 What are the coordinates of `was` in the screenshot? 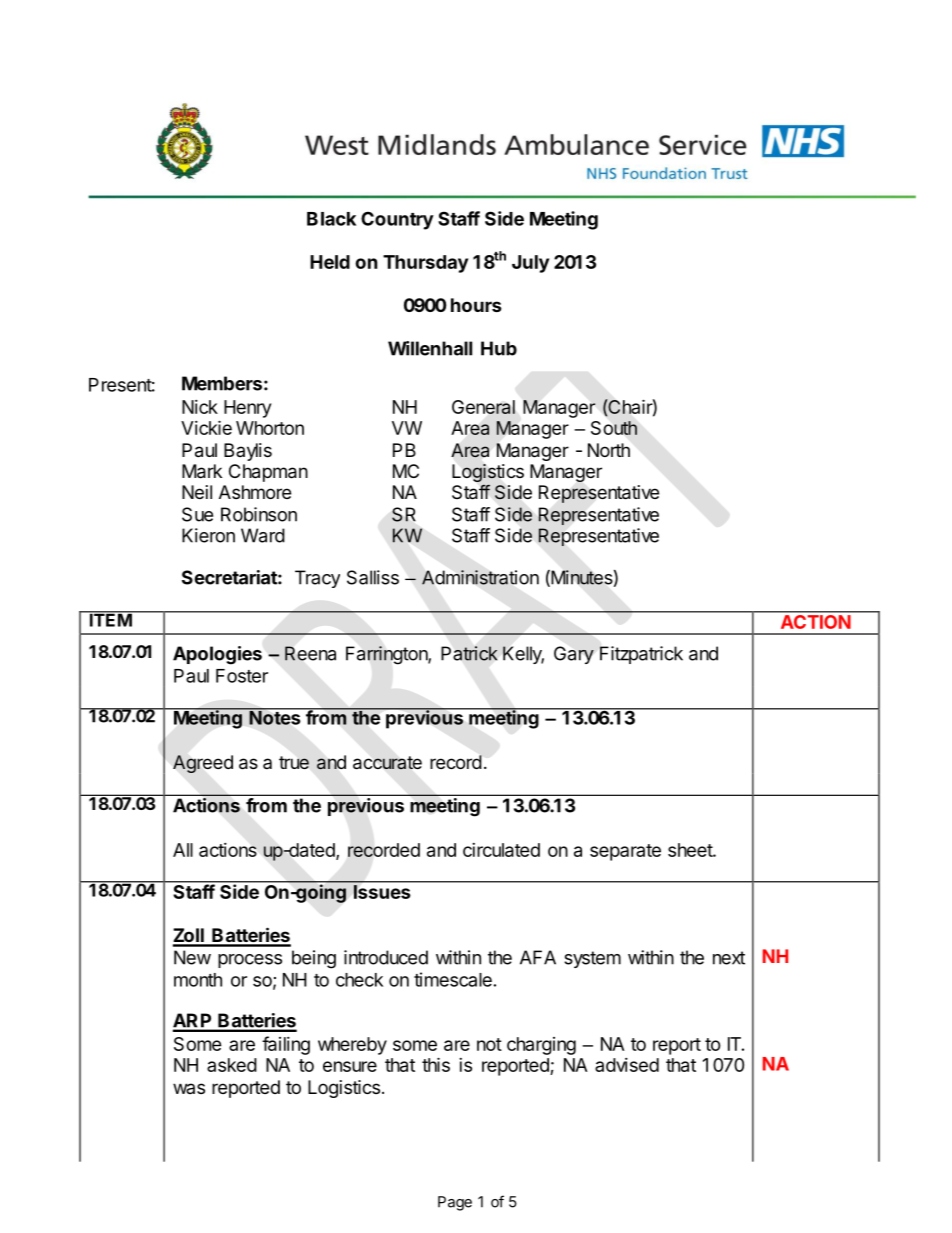 It's located at (189, 1088).
